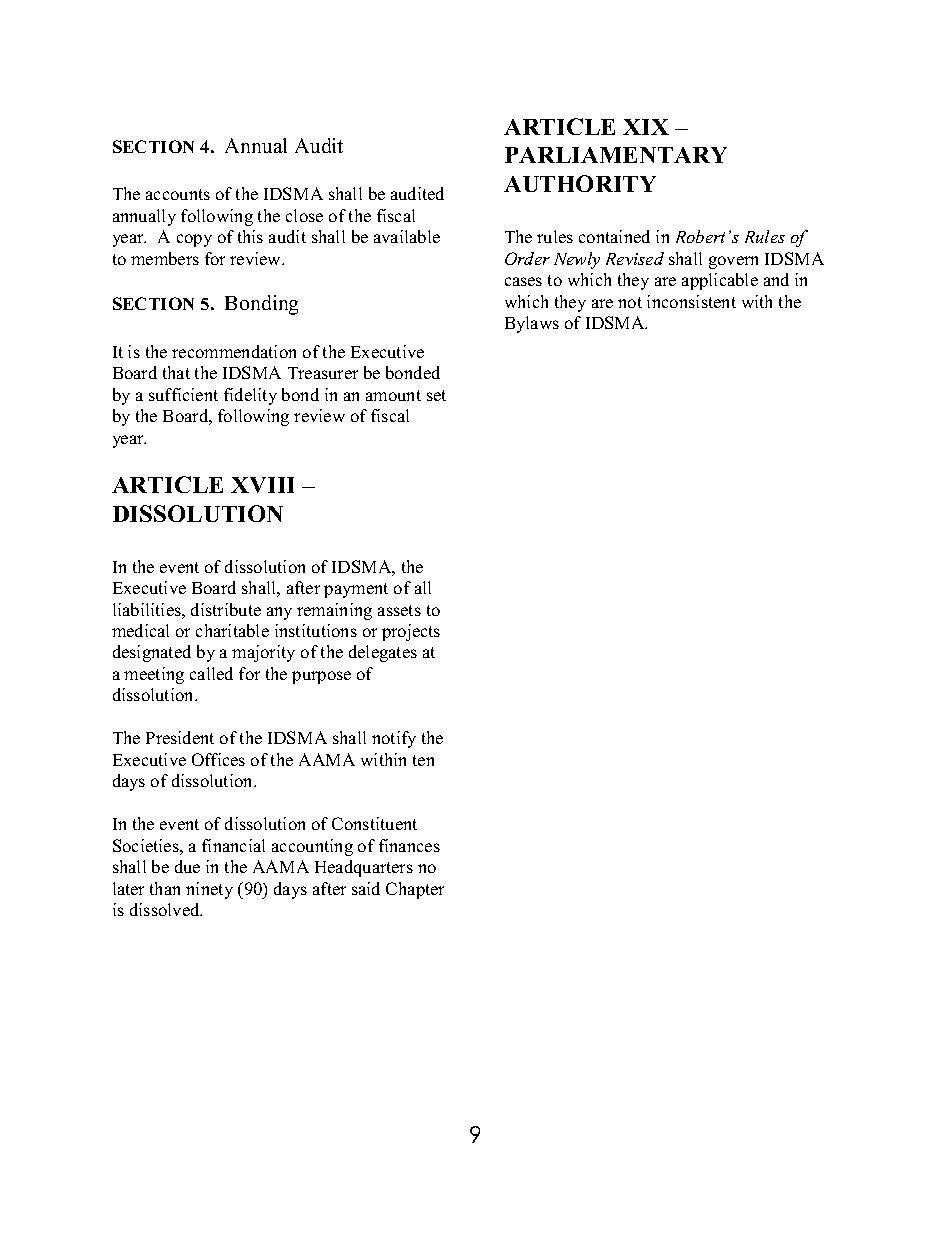  What do you see at coordinates (399, 610) in the screenshot?
I see `assets` at bounding box center [399, 610].
